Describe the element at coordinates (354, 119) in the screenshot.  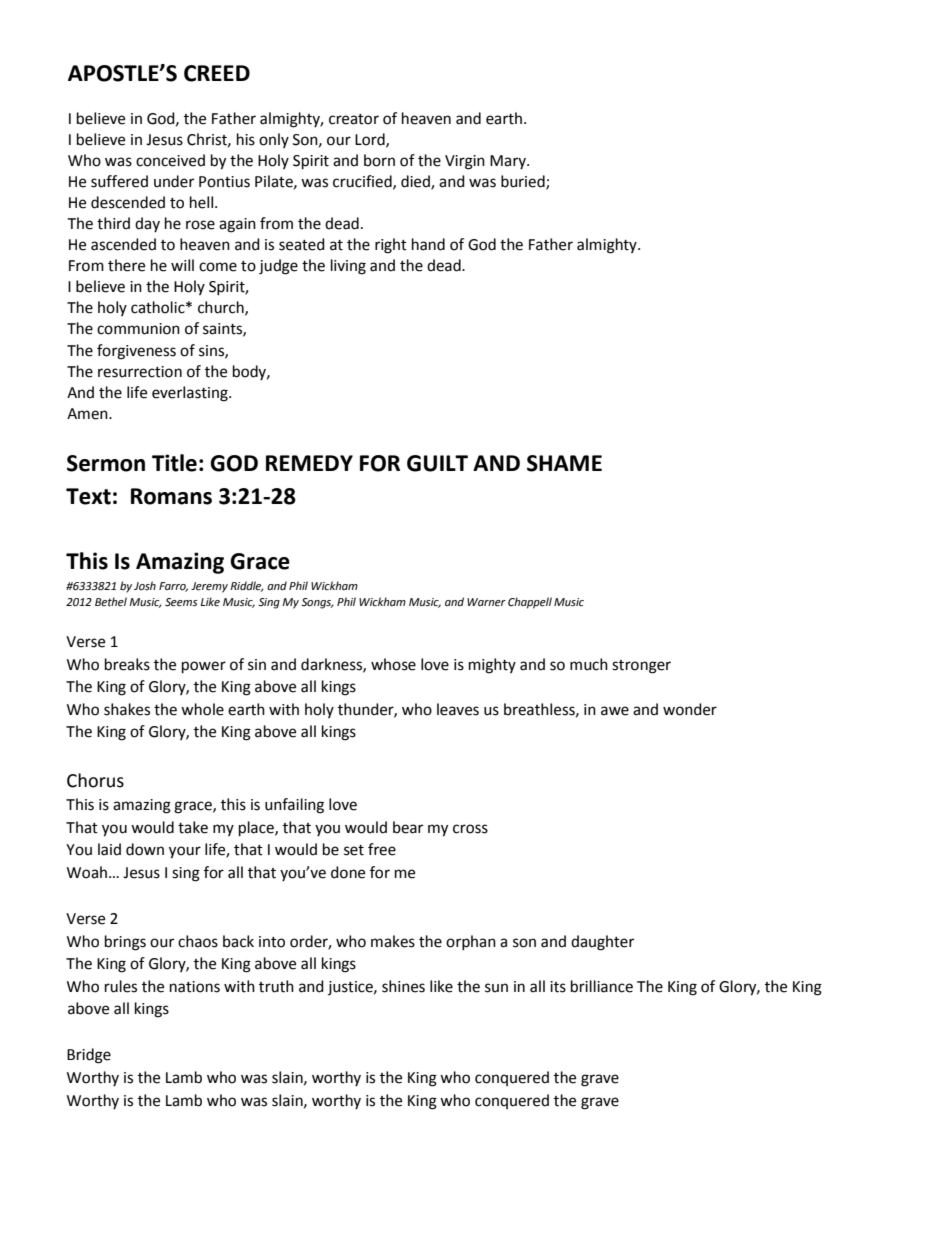
I see `creator` at that location.
